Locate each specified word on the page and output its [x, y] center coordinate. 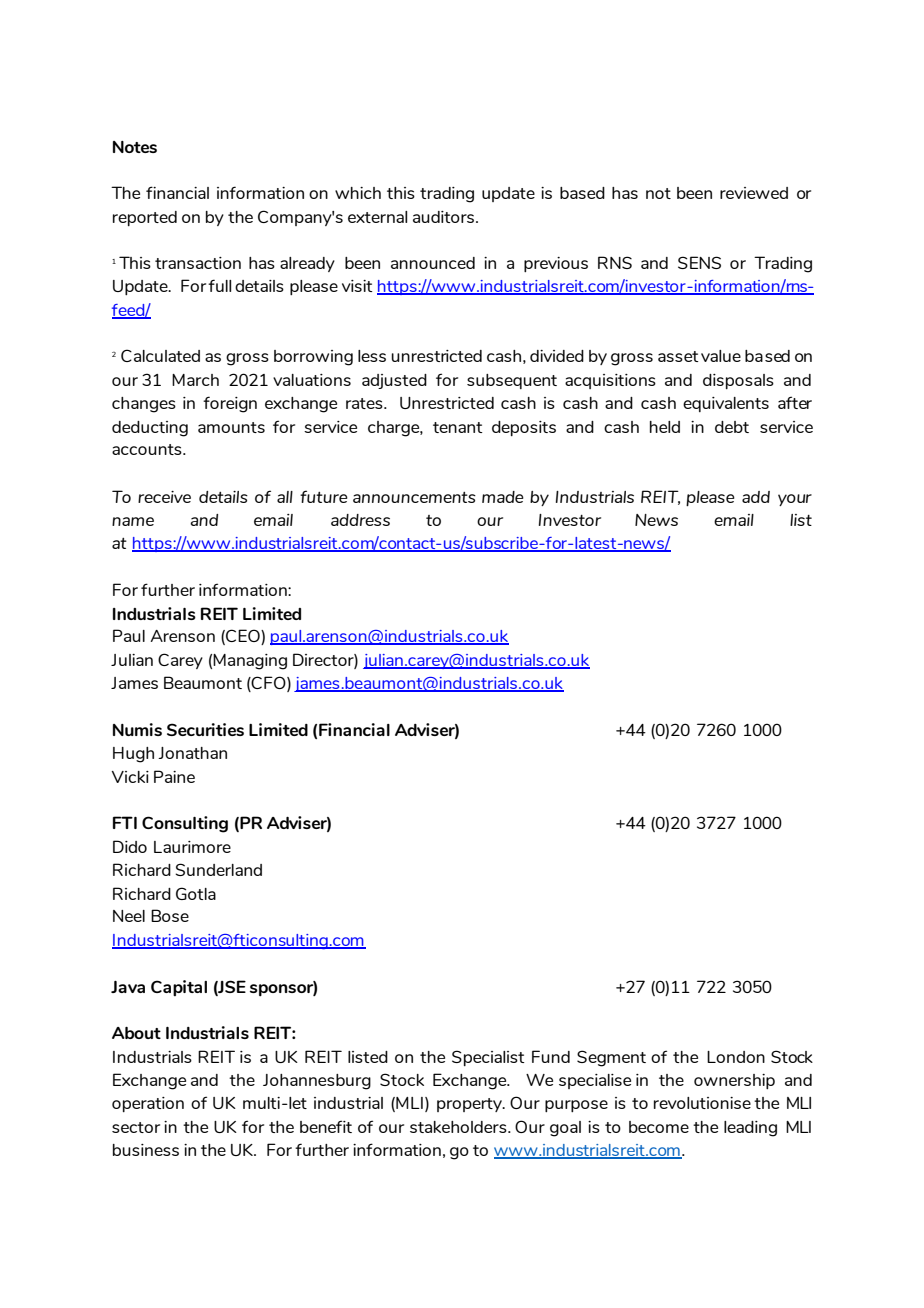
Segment [611, 1058]
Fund [551, 1056]
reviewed [754, 193]
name [133, 521]
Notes [135, 147]
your [795, 500]
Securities [205, 729]
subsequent [512, 381]
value [721, 356]
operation [148, 1104]
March [195, 380]
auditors [445, 217]
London [736, 1057]
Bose [170, 915]
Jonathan [192, 753]
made [503, 497]
